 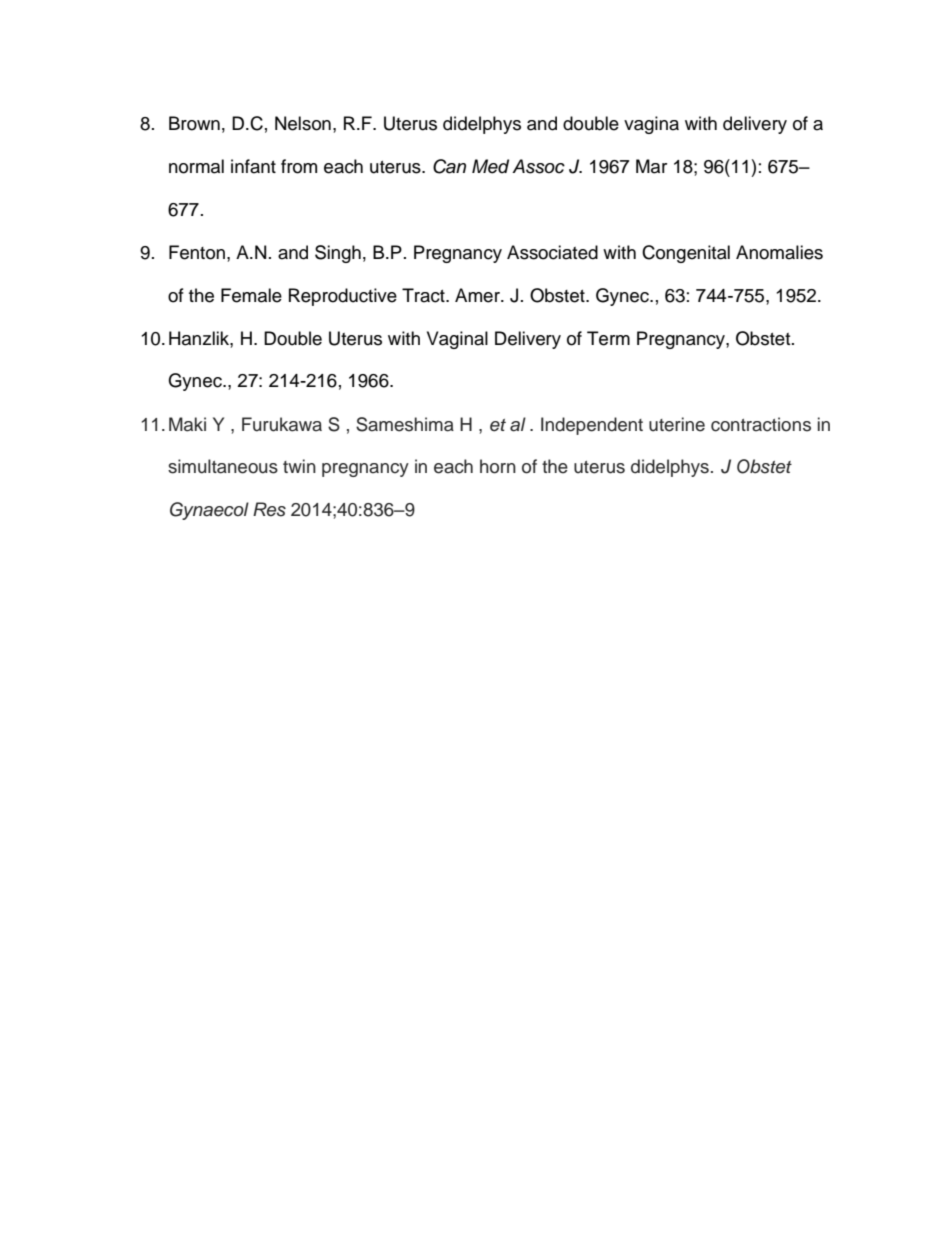 I want to click on Amer, so click(x=478, y=295).
